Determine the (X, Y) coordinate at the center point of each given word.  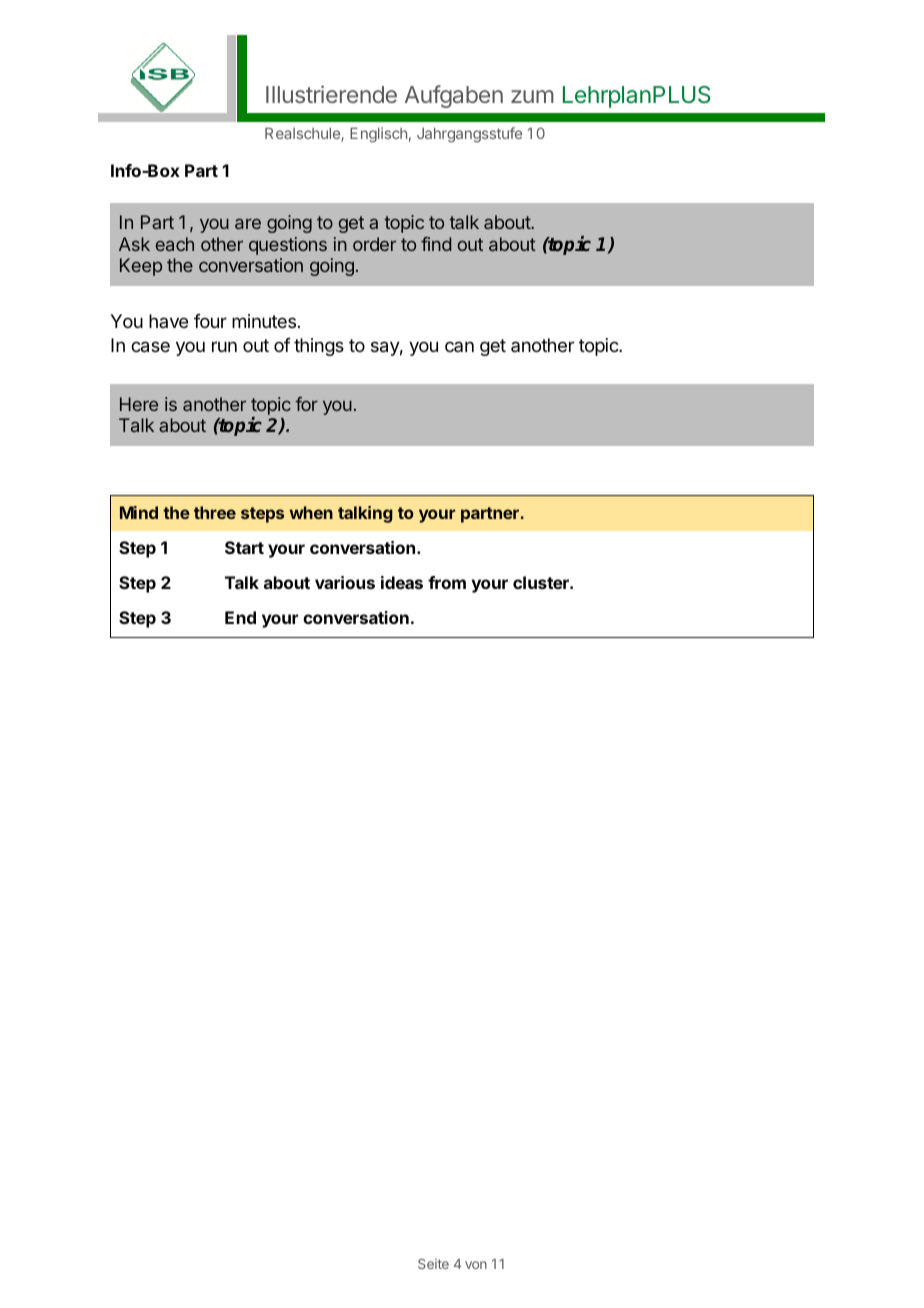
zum (532, 96)
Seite (433, 1264)
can (459, 346)
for (306, 404)
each (175, 244)
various (345, 582)
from (447, 582)
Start (244, 547)
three (215, 512)
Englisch (378, 135)
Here (139, 404)
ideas (402, 582)
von (476, 1265)
